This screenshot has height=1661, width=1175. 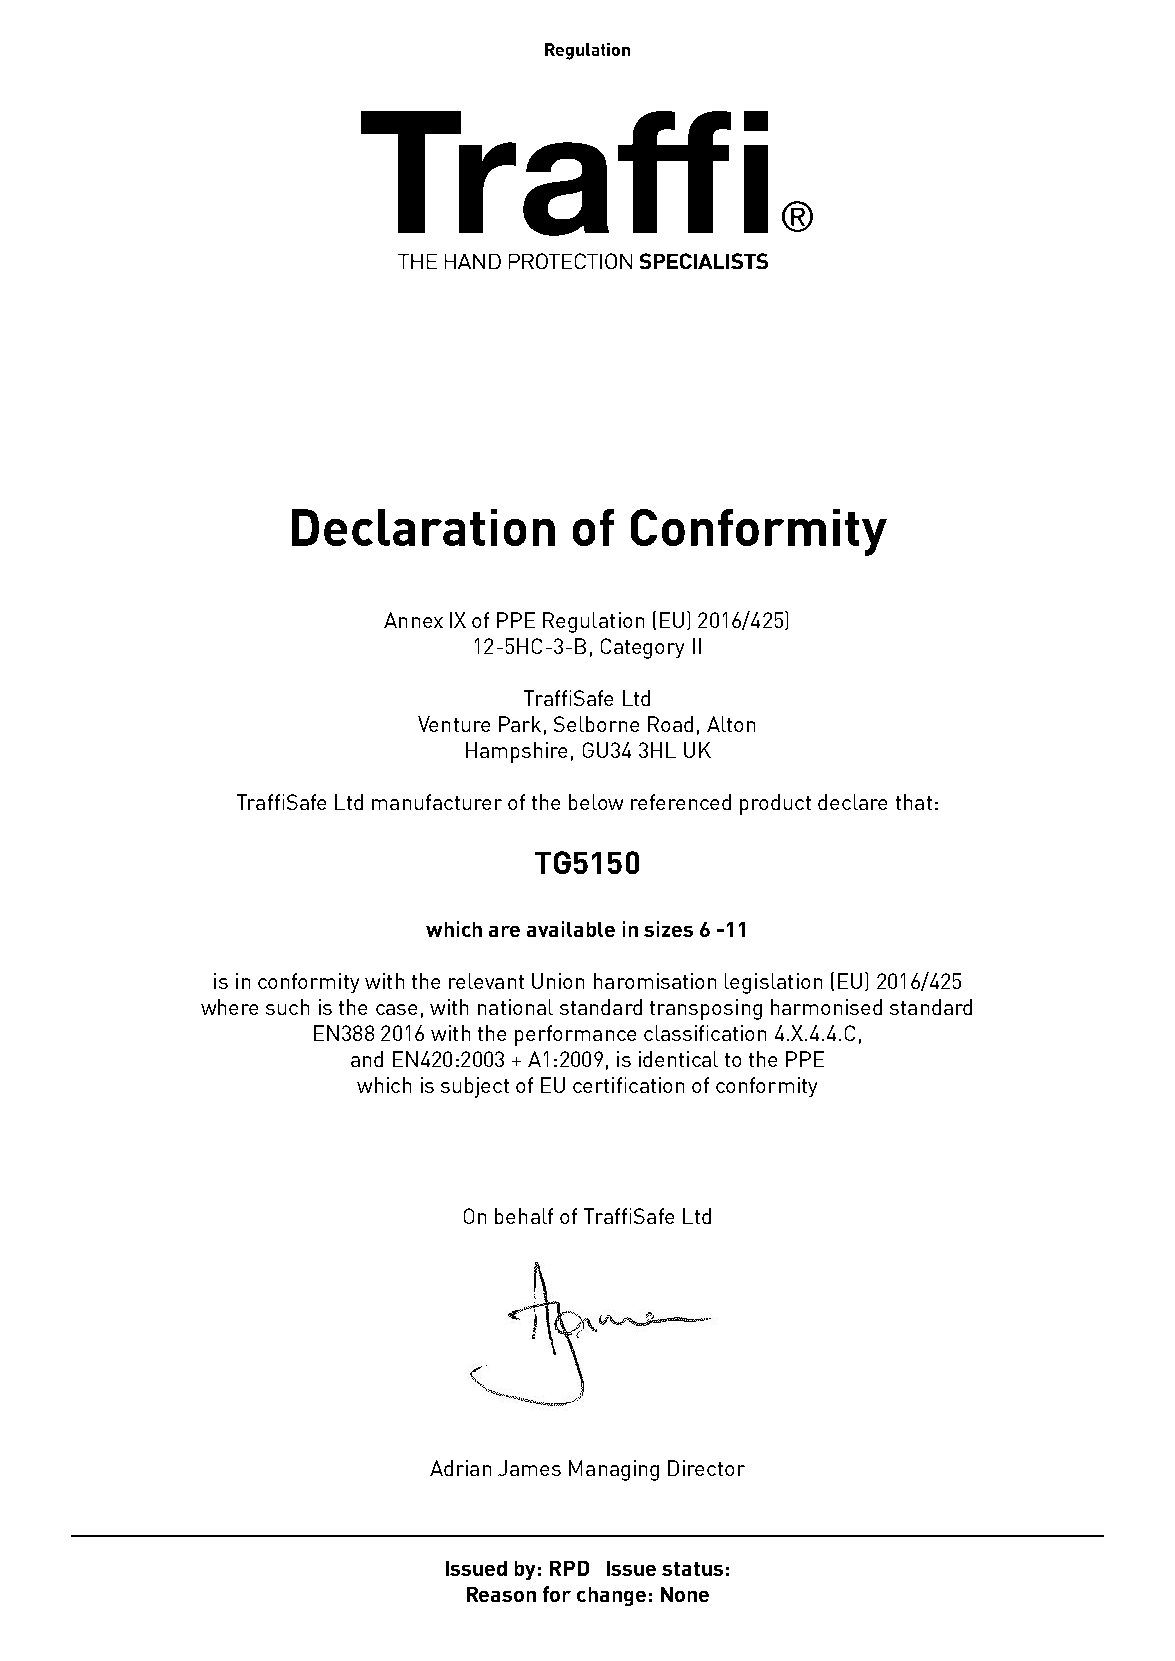 I want to click on Director, so click(x=706, y=1468).
